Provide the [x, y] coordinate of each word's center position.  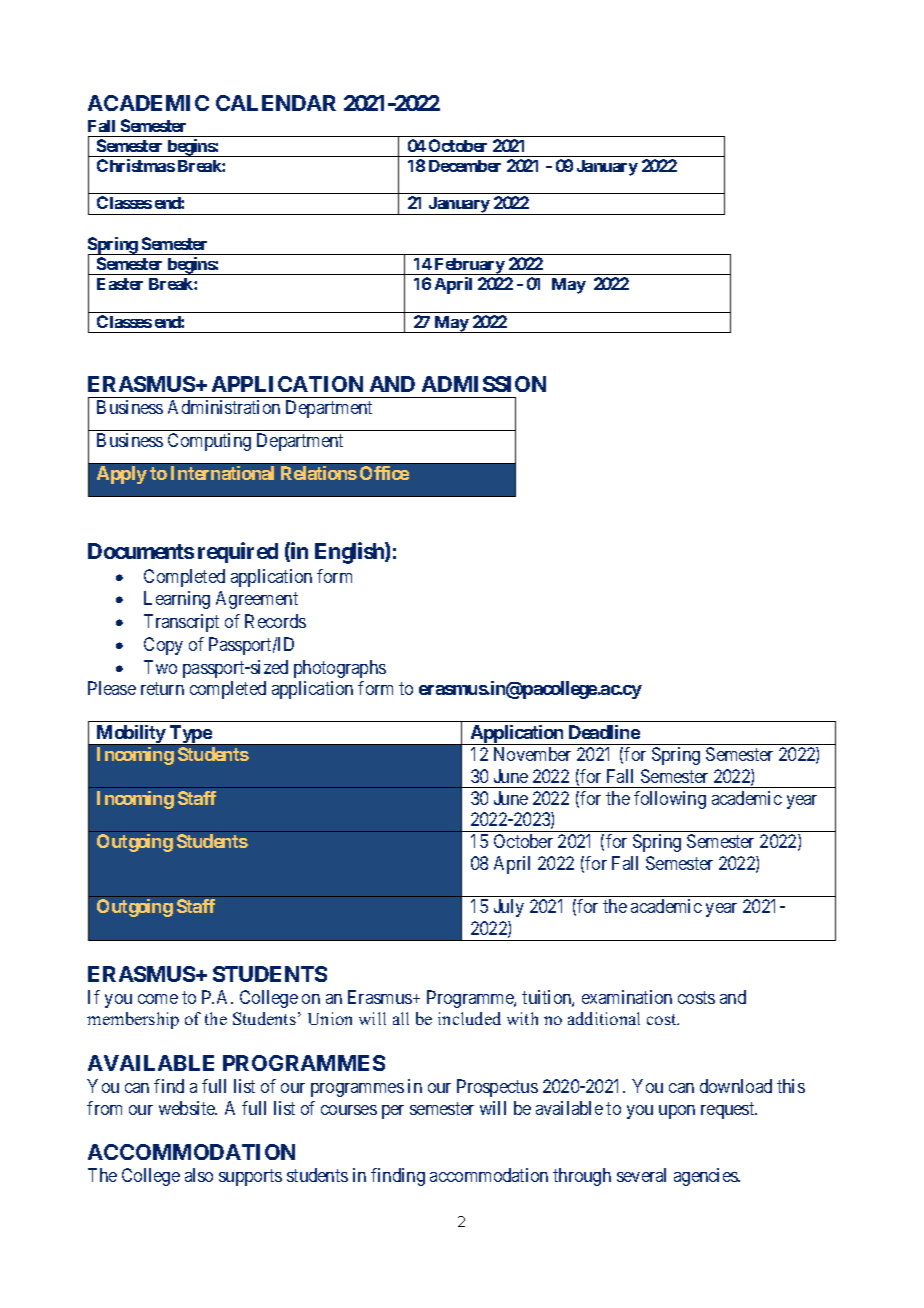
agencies [706, 1177]
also [199, 1175]
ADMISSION [484, 384]
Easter [120, 284]
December [465, 166]
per [393, 1112]
